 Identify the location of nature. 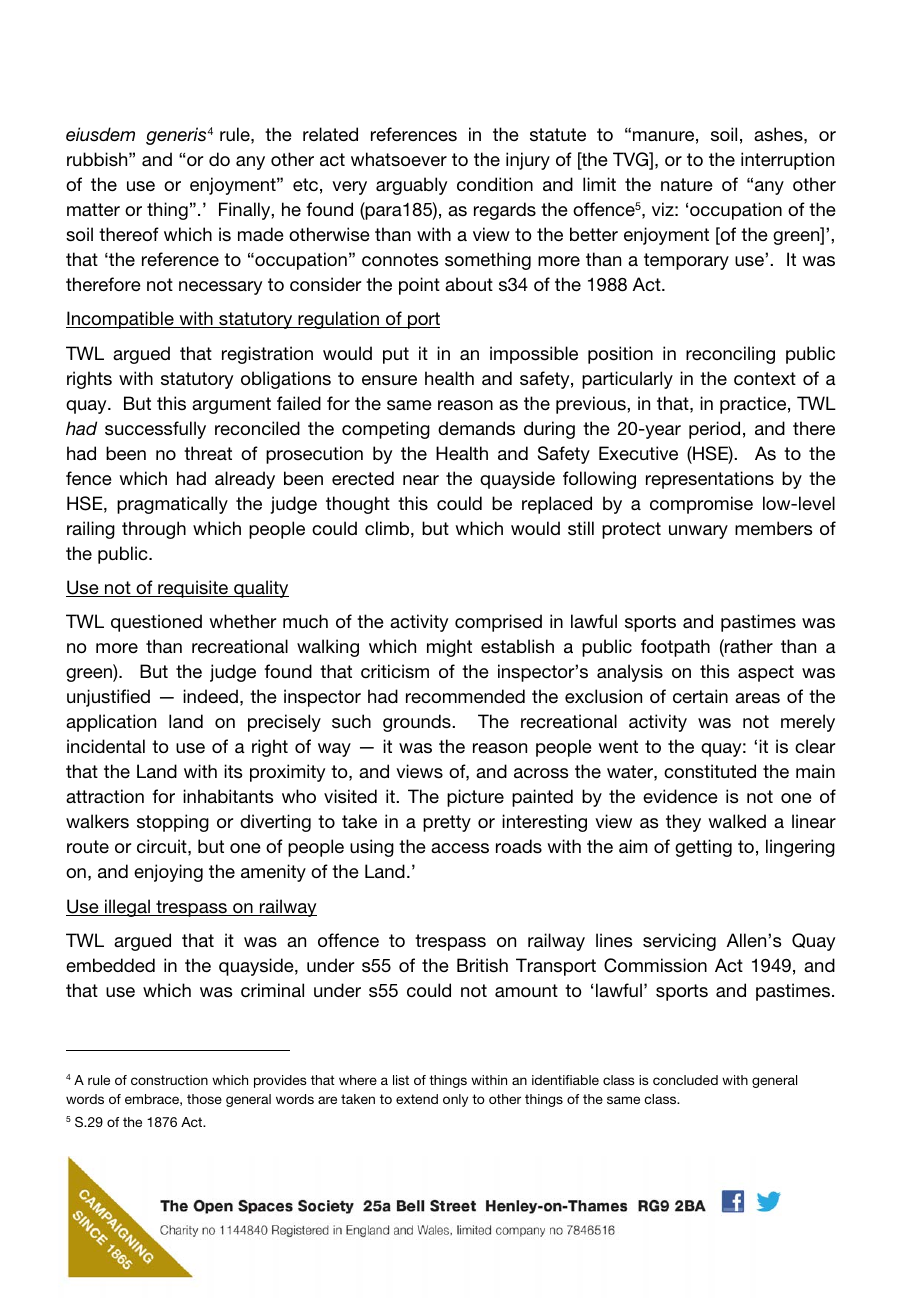
(687, 184).
